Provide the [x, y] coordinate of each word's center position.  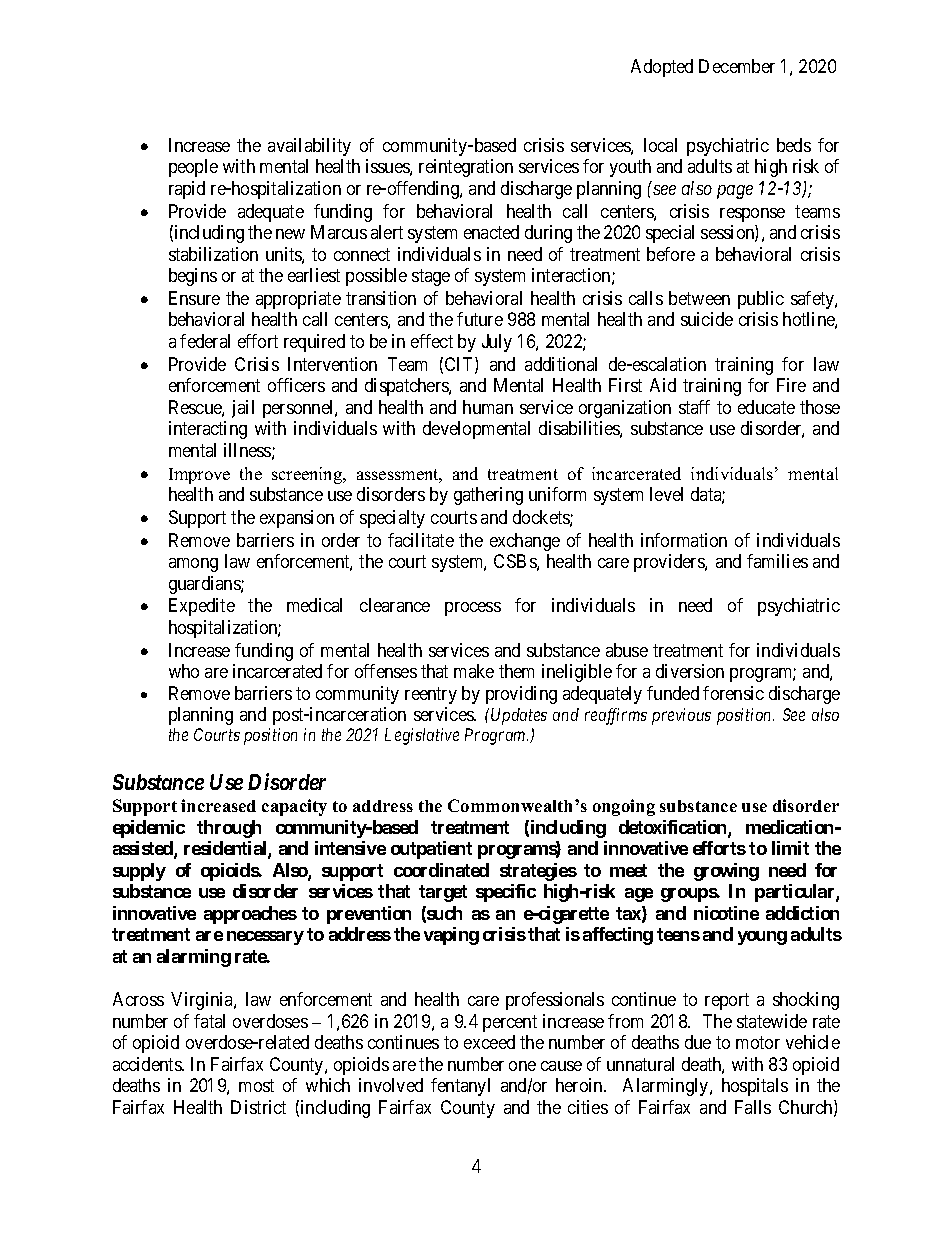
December [737, 66]
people [193, 168]
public [761, 300]
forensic [733, 693]
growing [726, 872]
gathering [488, 496]
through [229, 829]
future [480, 319]
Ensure [194, 298]
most [256, 1085]
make [474, 671]
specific [506, 893]
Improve [199, 476]
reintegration [466, 168]
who [184, 671]
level [666, 494]
